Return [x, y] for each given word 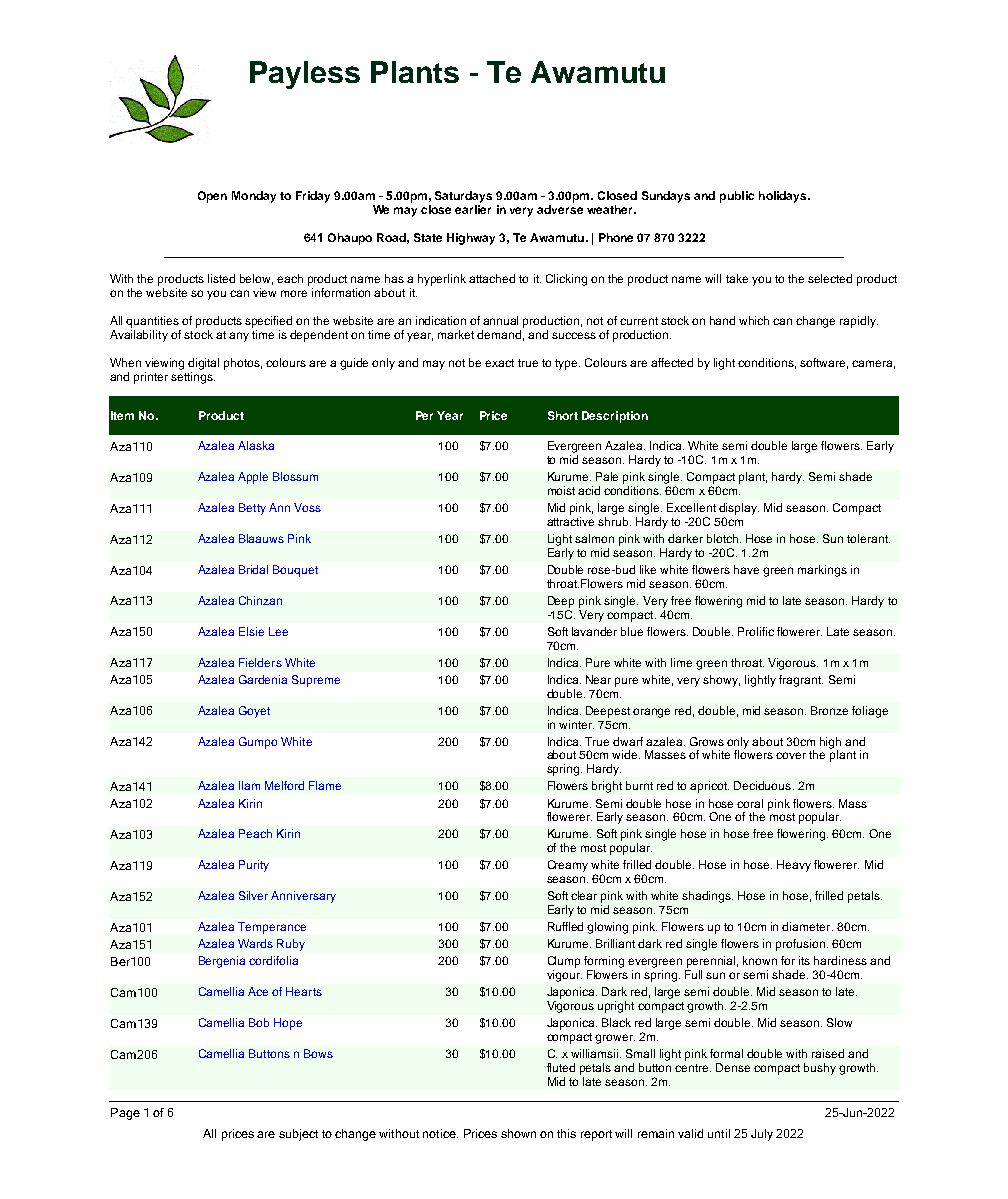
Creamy [568, 866]
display [739, 509]
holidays [784, 197]
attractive [570, 521]
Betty [252, 509]
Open [212, 197]
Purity [254, 866]
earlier [473, 208]
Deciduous [764, 785]
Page [125, 1114]
